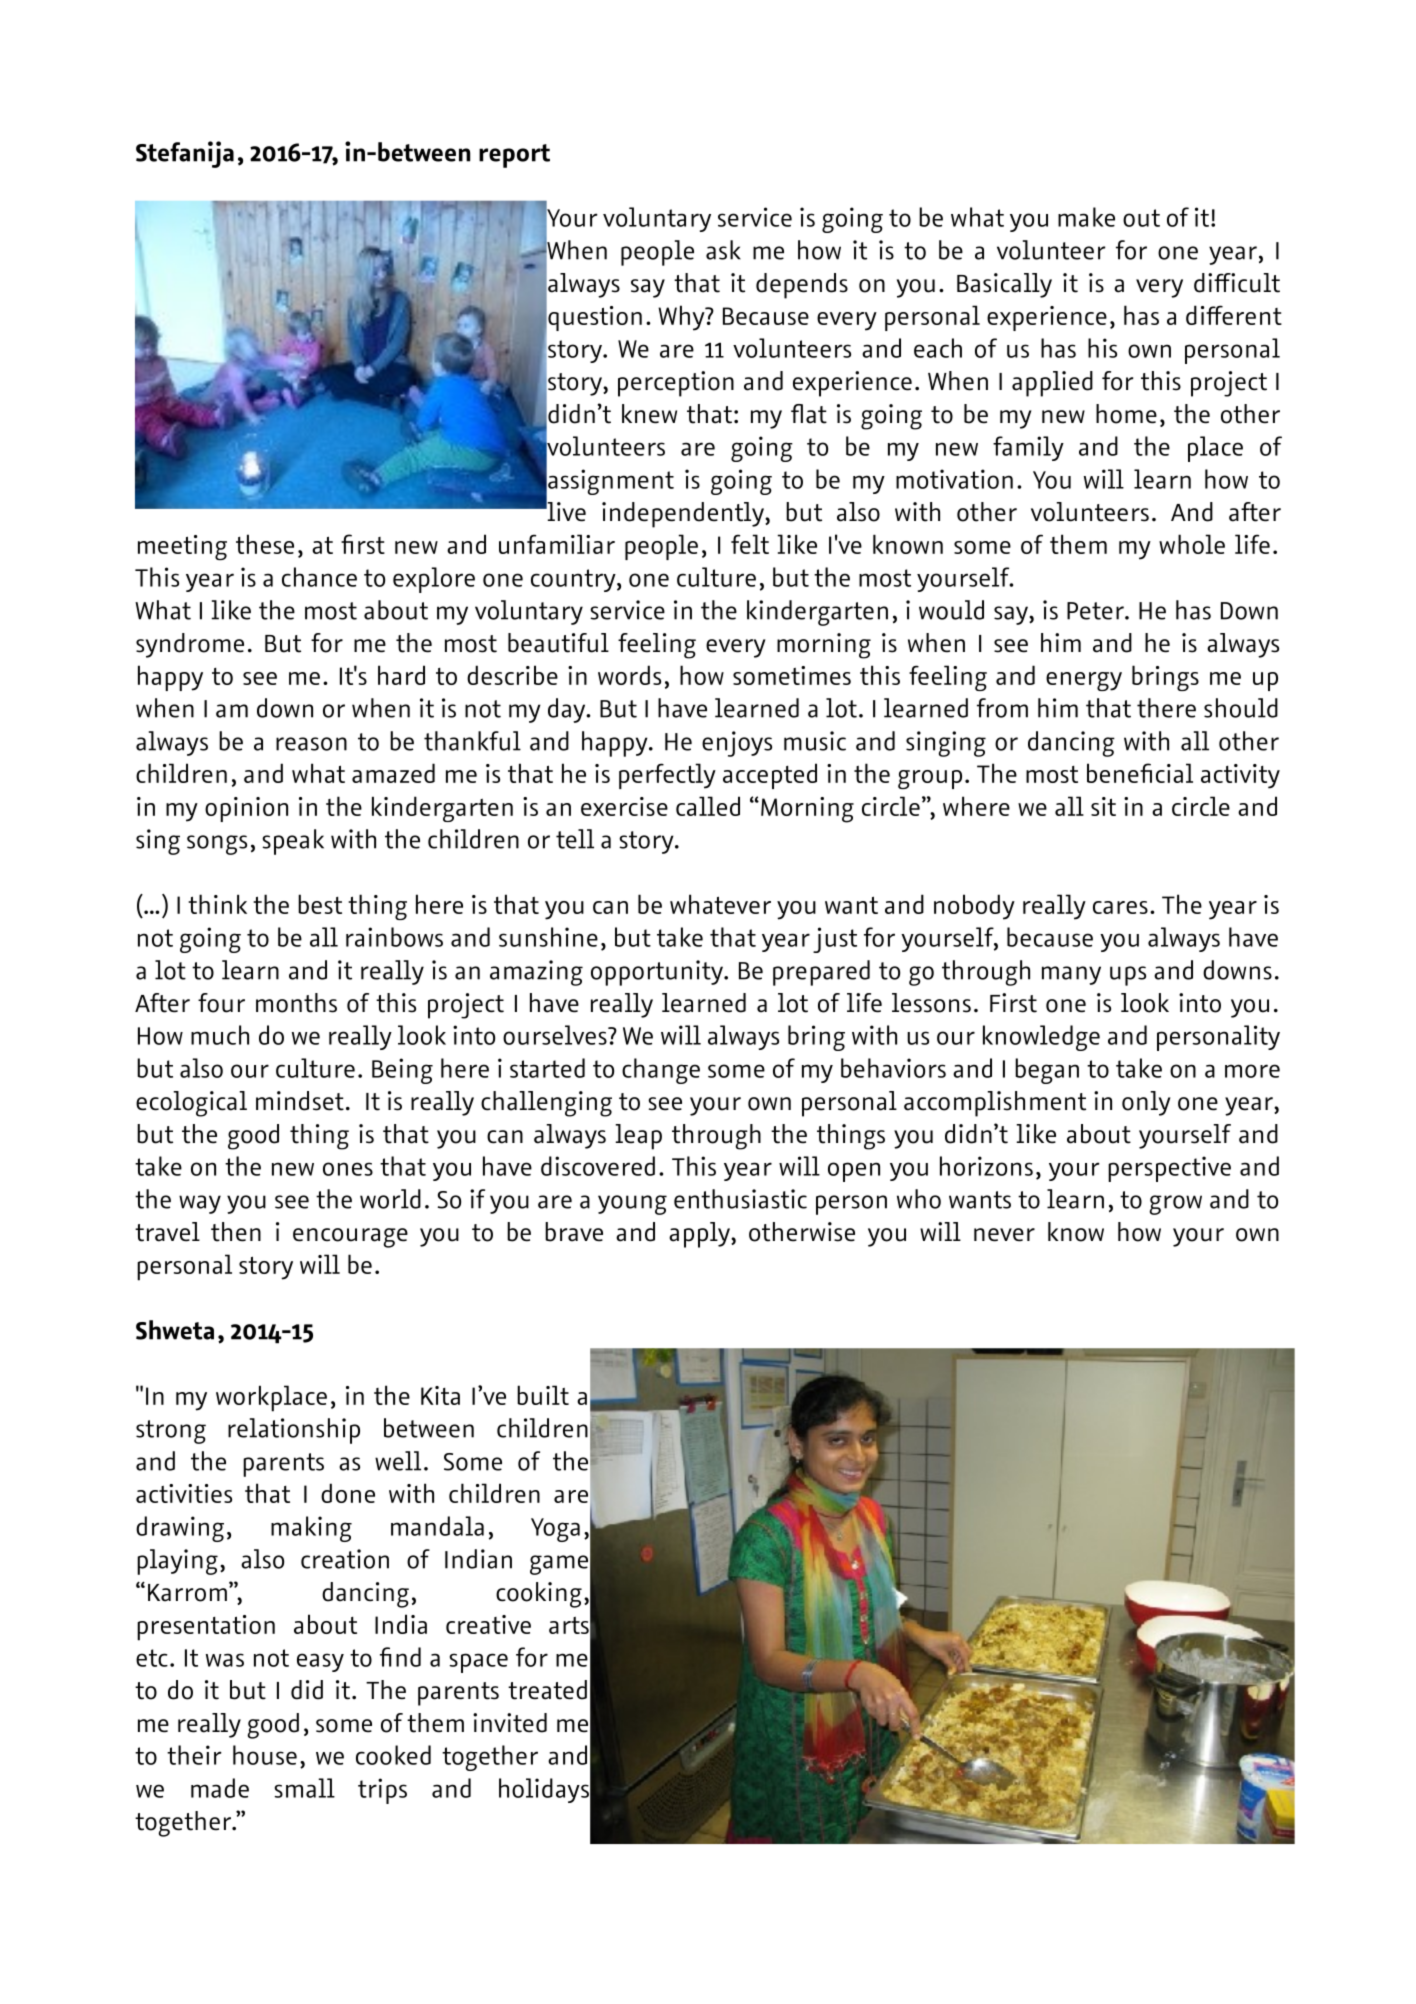  I want to click on leap, so click(638, 1137).
